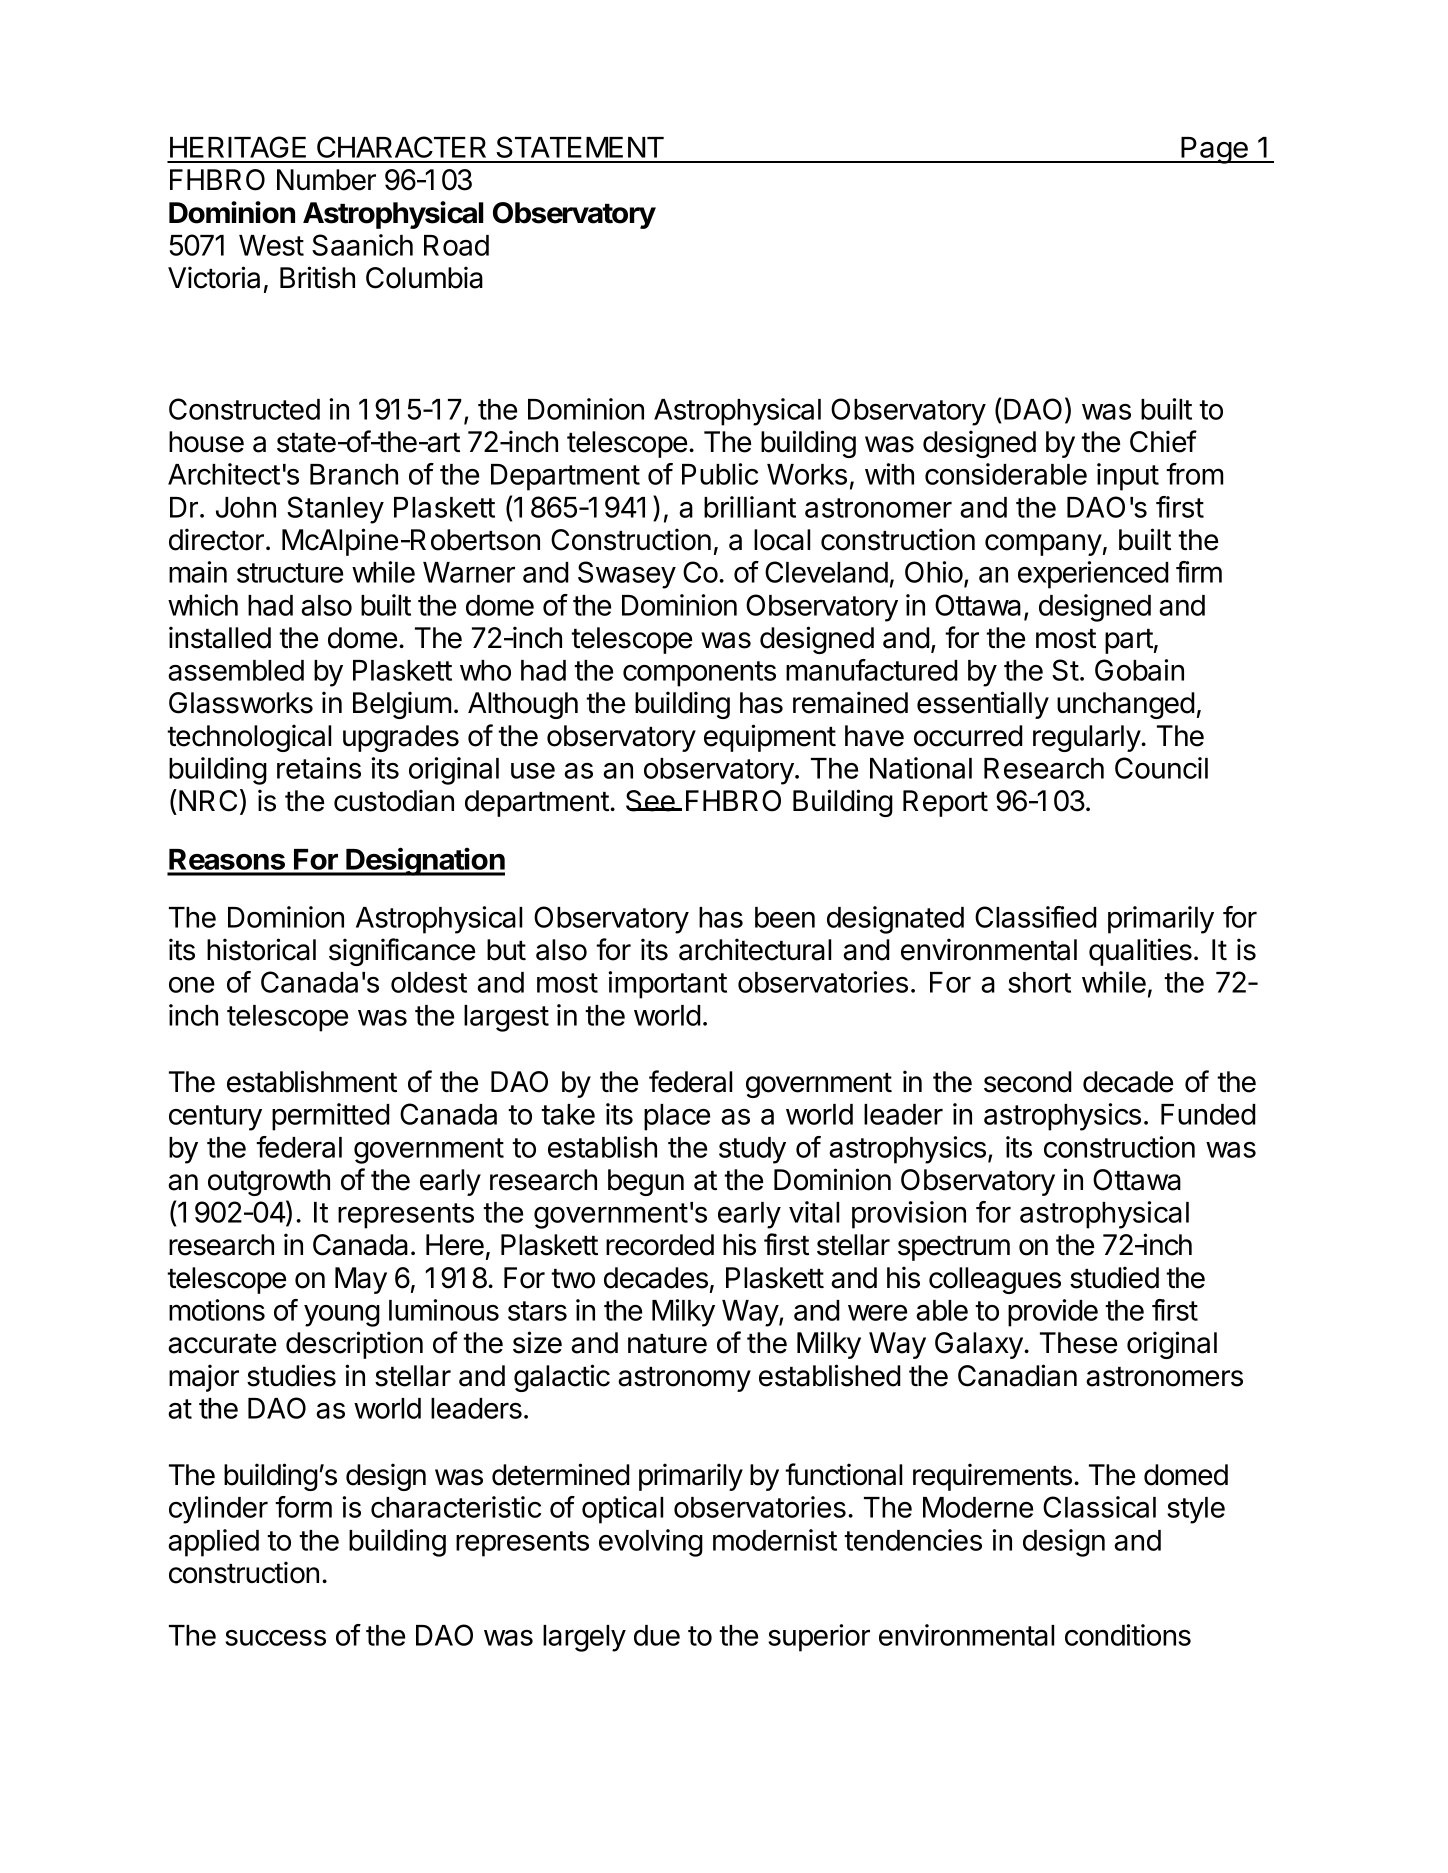 This document has height=1873, width=1448. I want to click on assembled, so click(236, 670).
